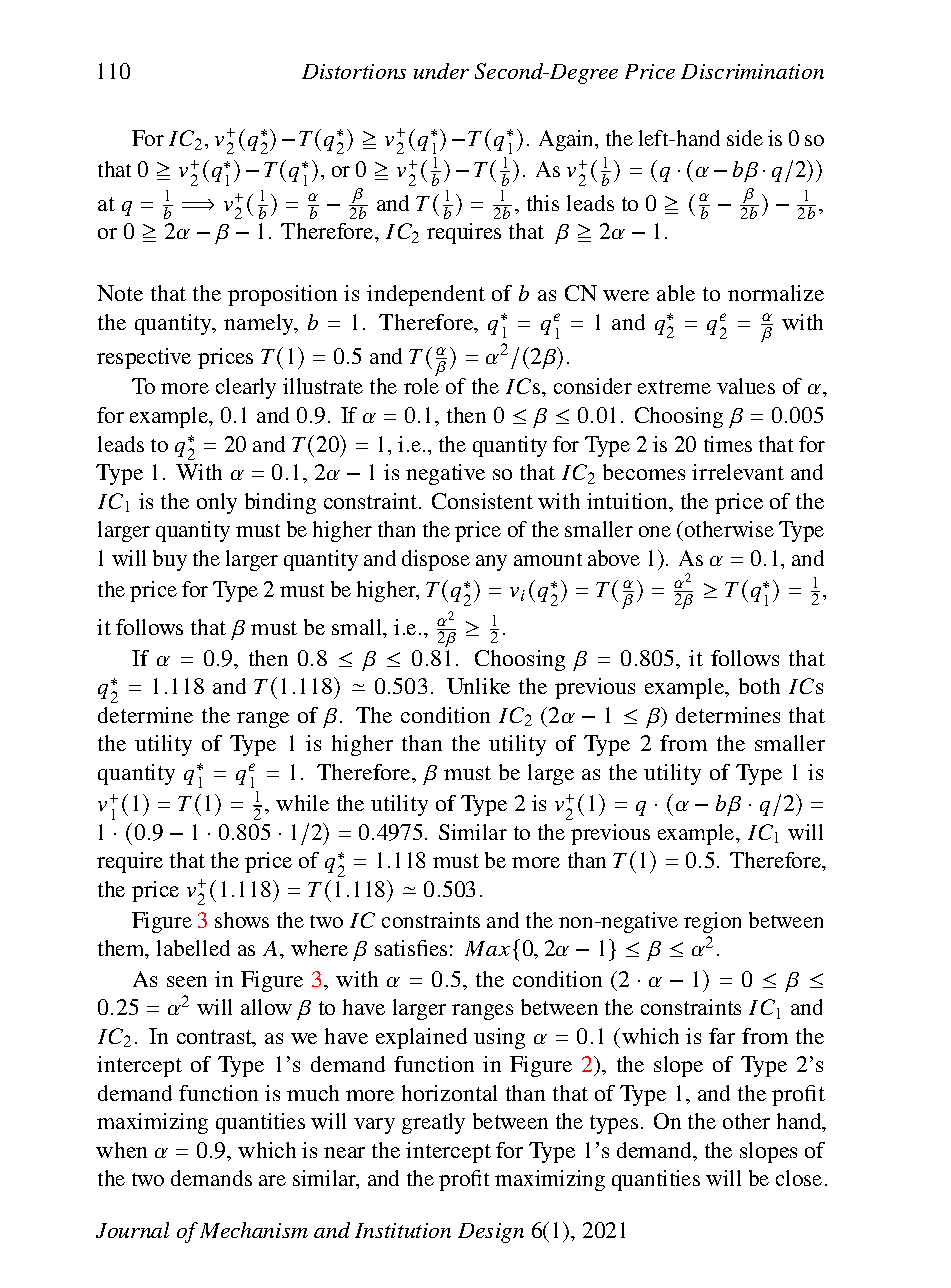  What do you see at coordinates (478, 686) in the document?
I see `Unlike` at bounding box center [478, 686].
